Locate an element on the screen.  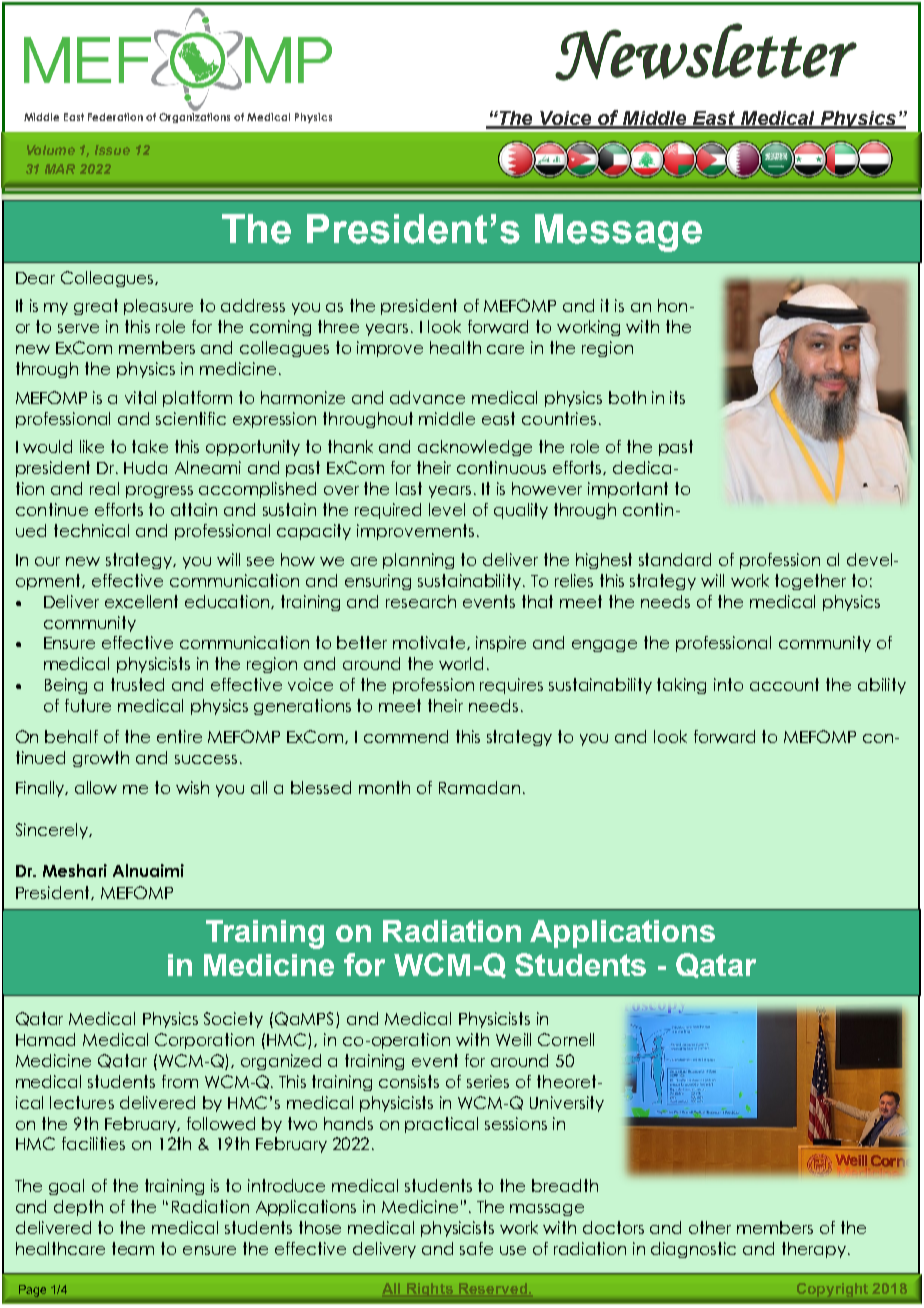
Cornell is located at coordinates (566, 1039).
